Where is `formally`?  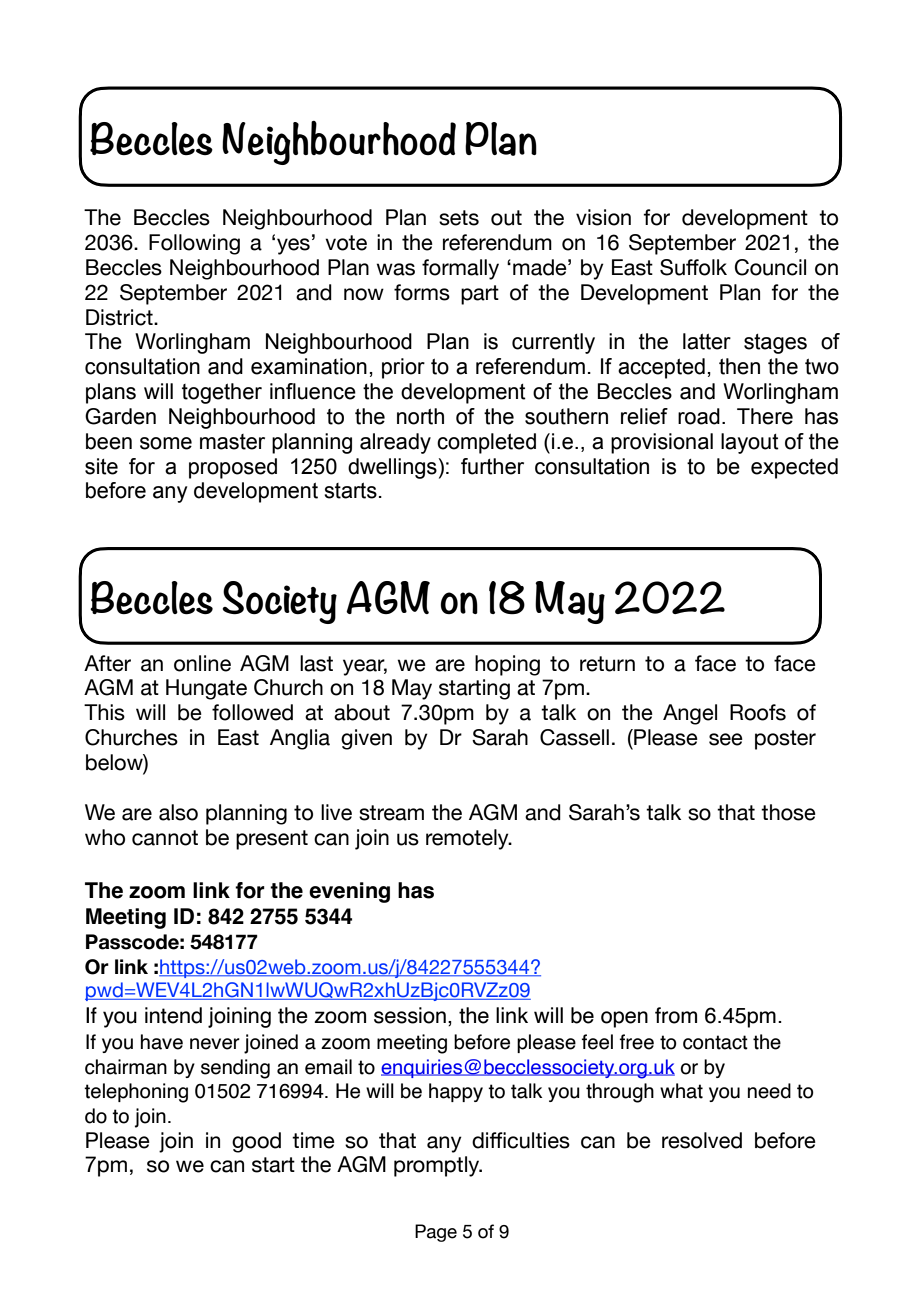
formally is located at coordinates (460, 269).
